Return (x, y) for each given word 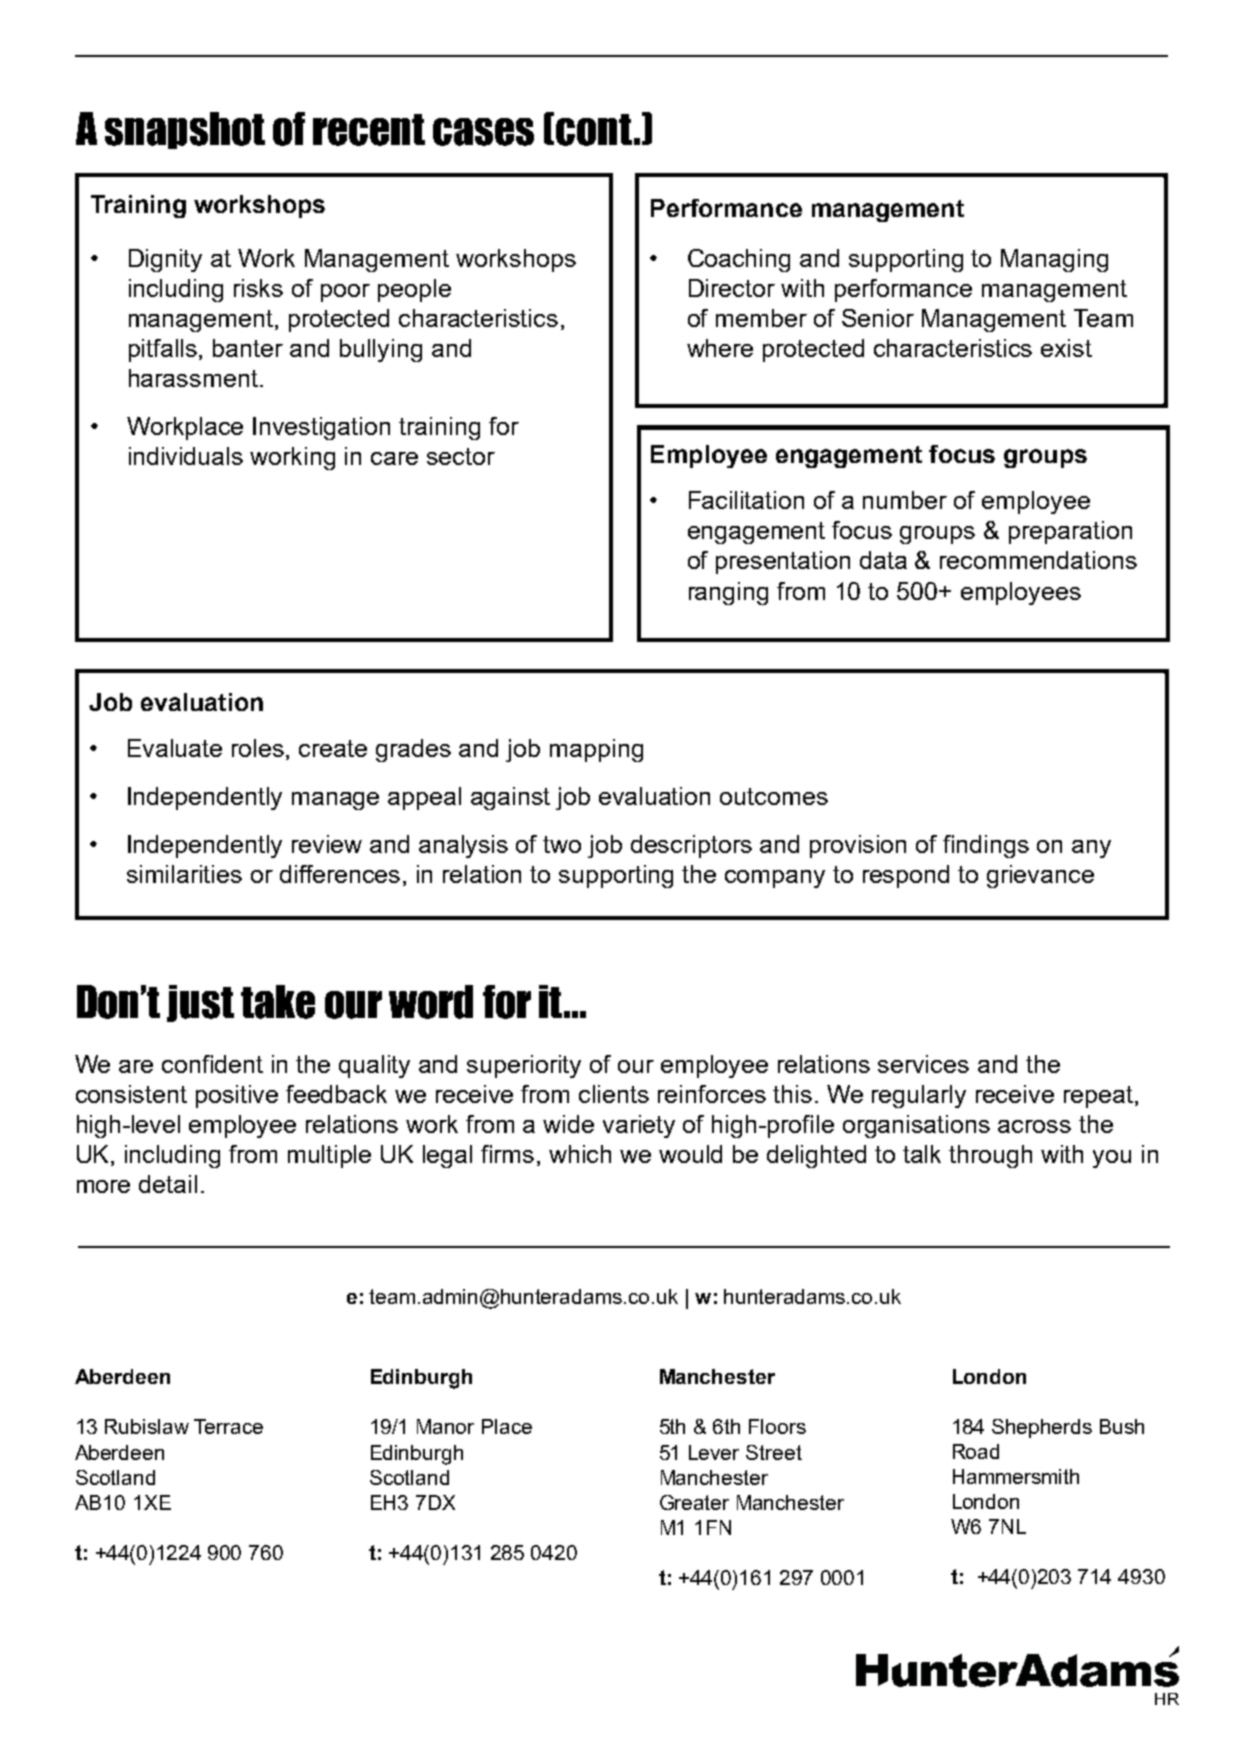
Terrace (228, 1426)
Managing (1054, 260)
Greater (694, 1502)
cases (483, 132)
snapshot (185, 130)
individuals (186, 456)
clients (614, 1094)
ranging (728, 593)
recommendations (1038, 560)
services (923, 1064)
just (200, 1003)
